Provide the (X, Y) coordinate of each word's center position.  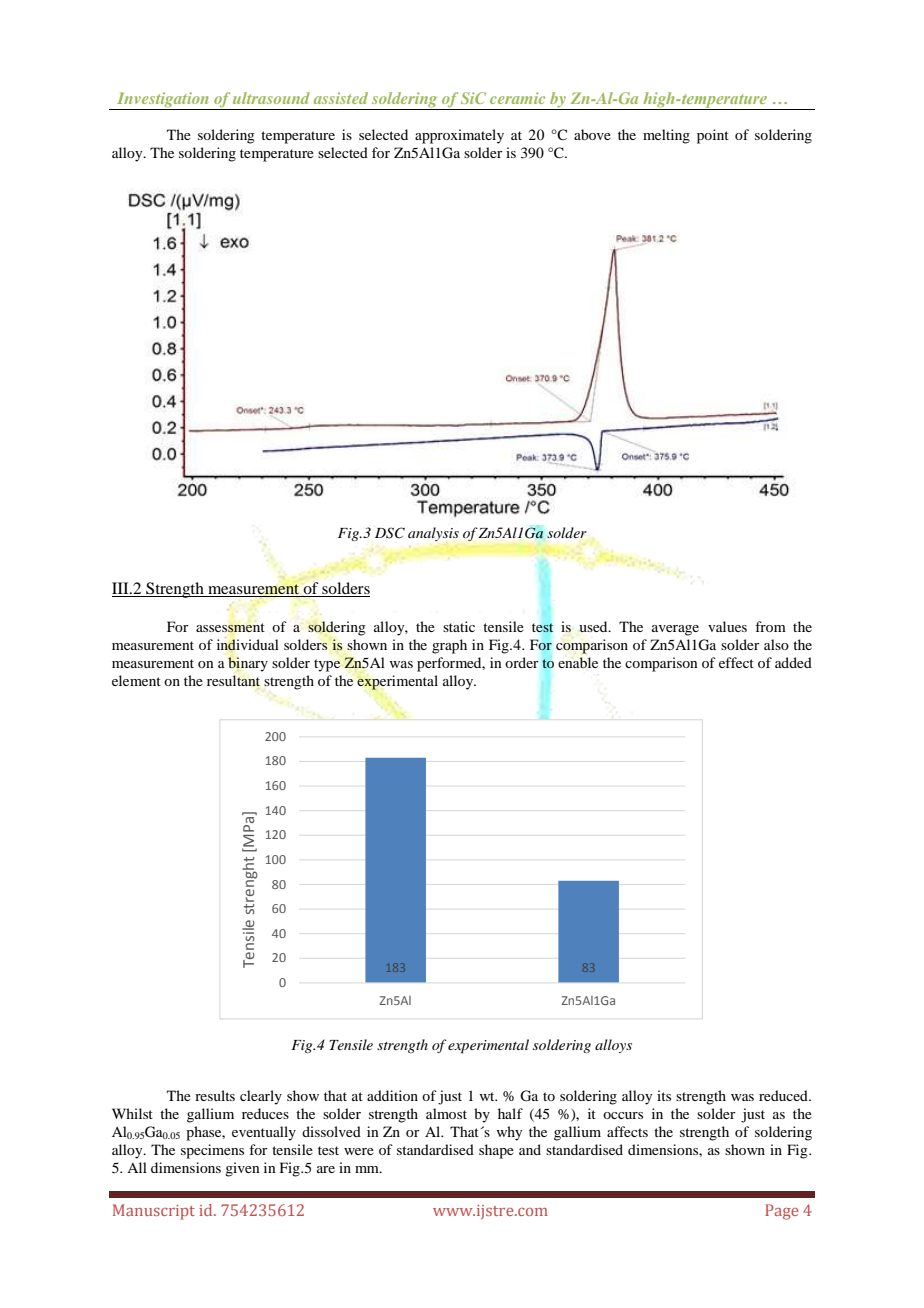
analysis (433, 534)
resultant (233, 680)
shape (496, 1151)
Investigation (163, 101)
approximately (459, 136)
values (727, 626)
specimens (212, 1151)
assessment (230, 628)
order (522, 662)
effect (736, 662)
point (713, 136)
